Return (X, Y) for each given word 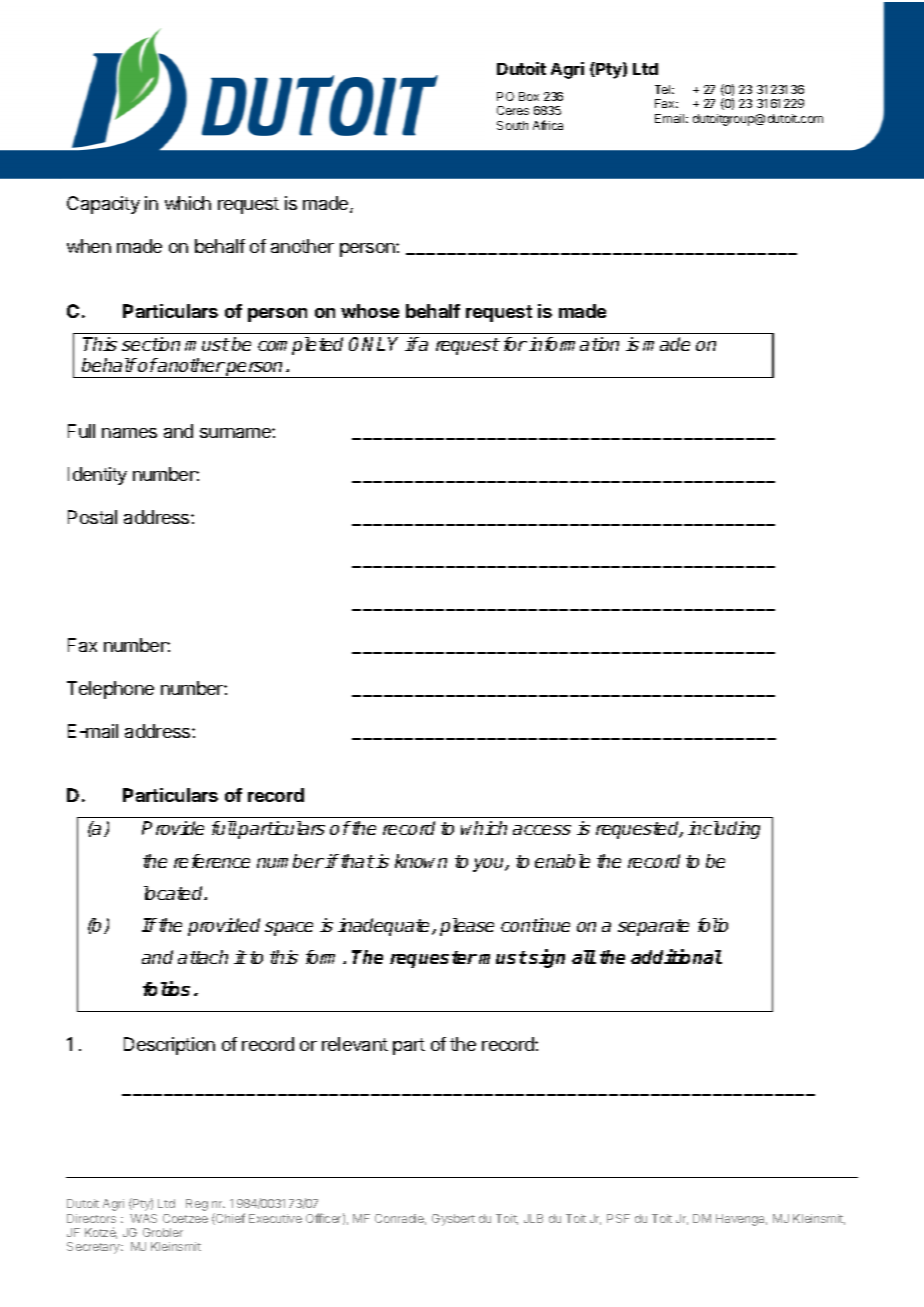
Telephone (110, 690)
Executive (275, 1218)
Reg (197, 1205)
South (512, 125)
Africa (548, 125)
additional (676, 956)
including (724, 830)
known (421, 861)
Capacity (103, 205)
